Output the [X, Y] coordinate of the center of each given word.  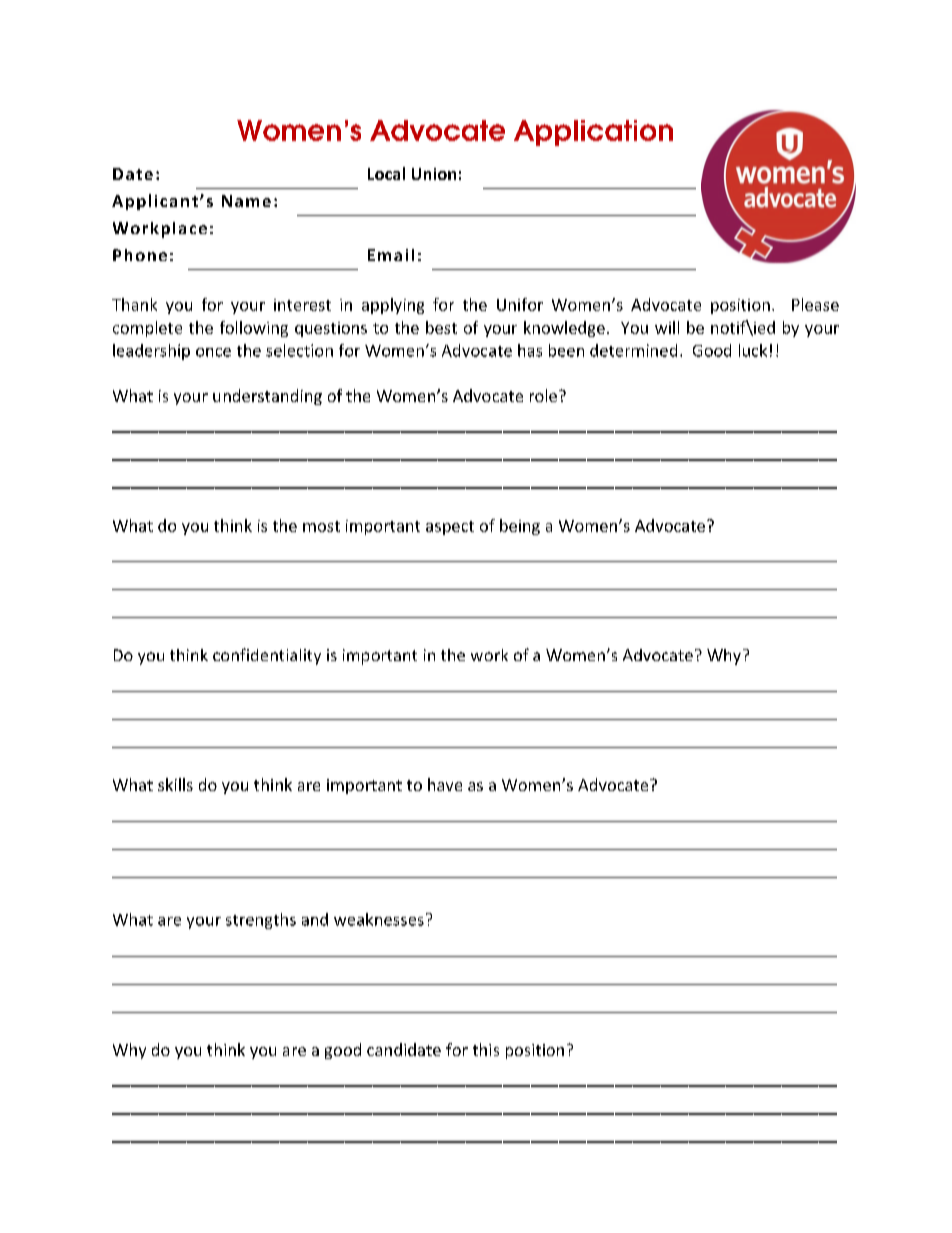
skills [175, 784]
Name [246, 201]
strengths [261, 921]
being [520, 527]
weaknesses [379, 919]
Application [593, 133]
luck [753, 350]
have [445, 784]
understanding [267, 397]
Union [434, 174]
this [486, 1049]
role [543, 395]
